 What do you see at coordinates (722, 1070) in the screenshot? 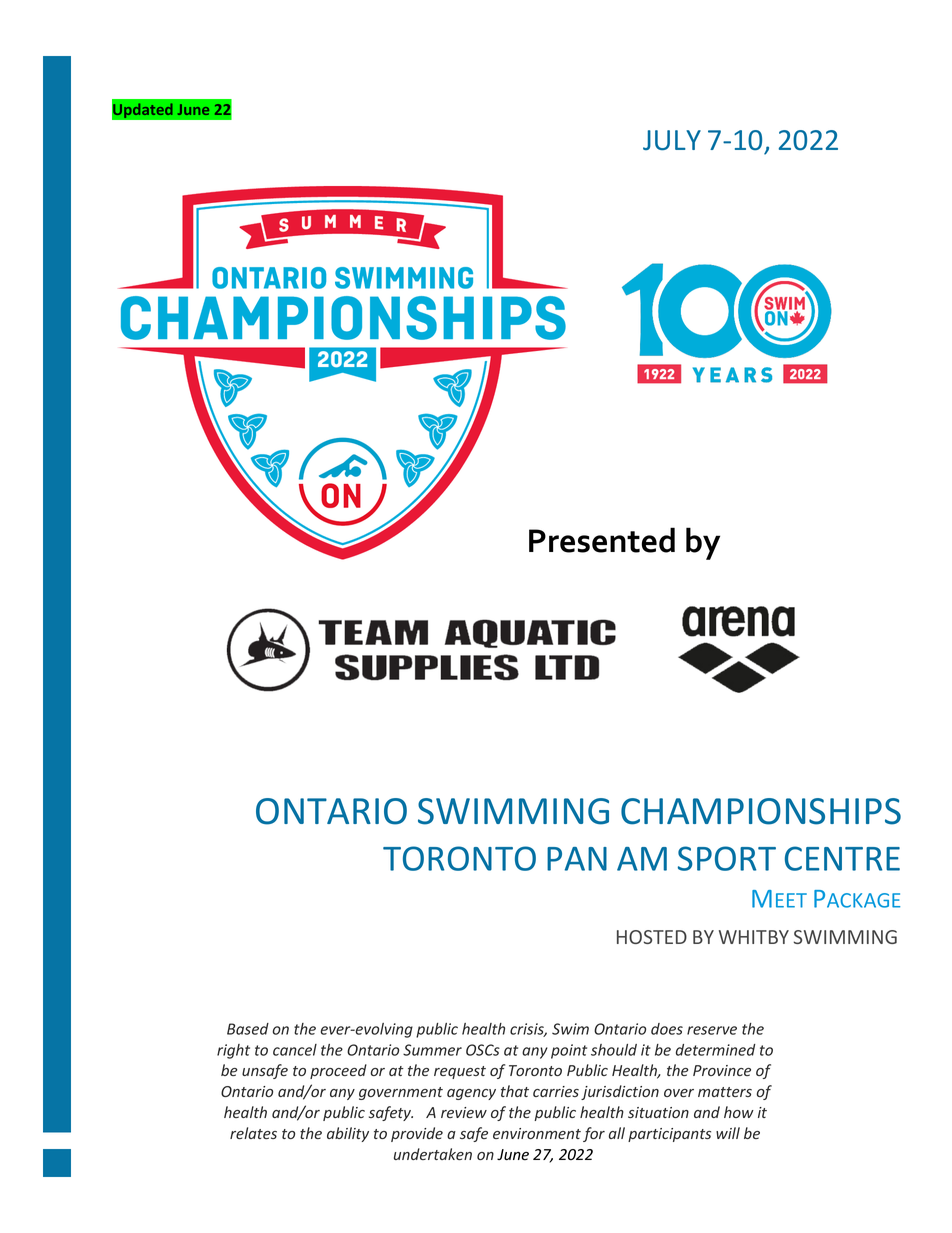
I see `Province` at bounding box center [722, 1070].
